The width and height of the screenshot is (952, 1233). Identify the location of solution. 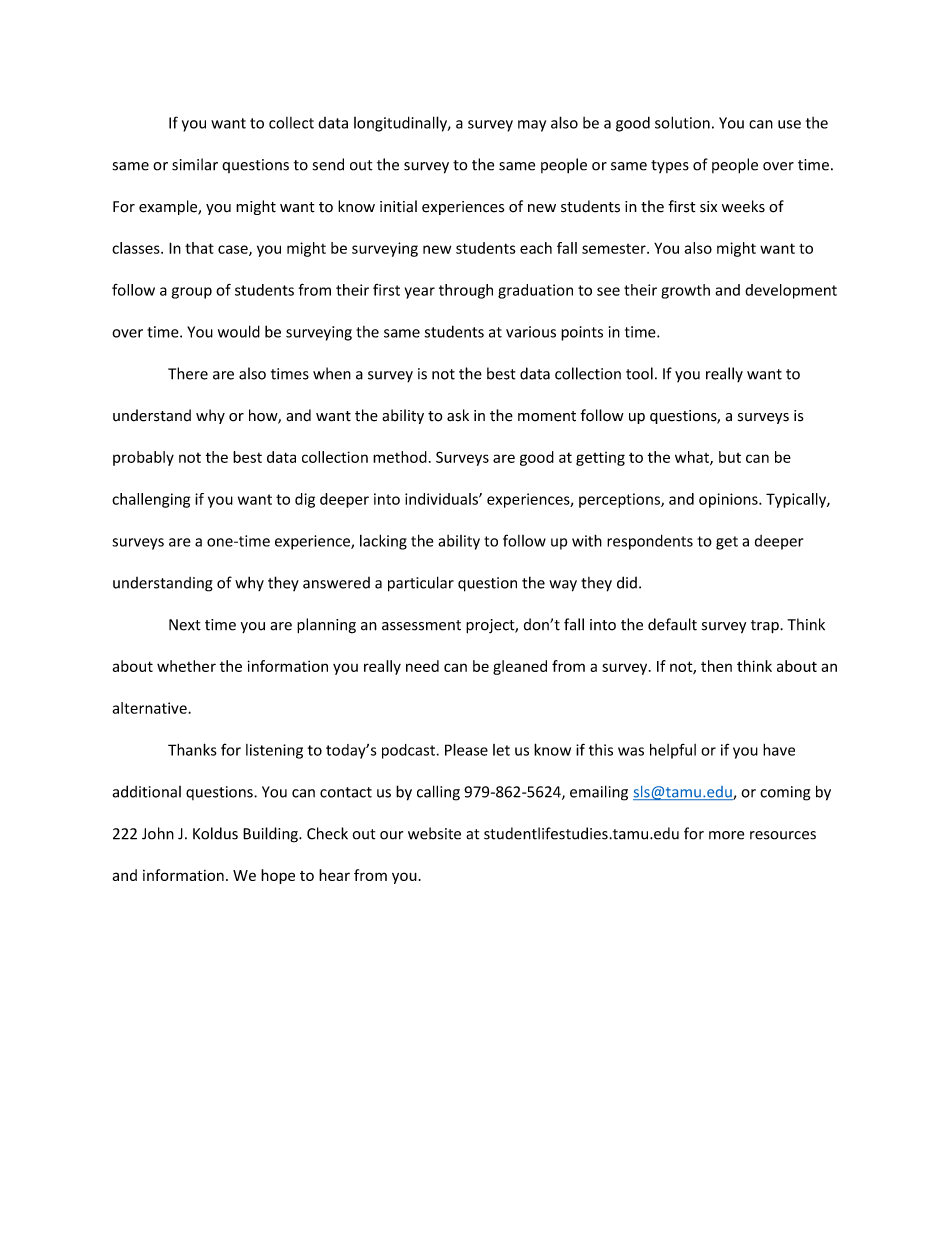
(682, 122).
